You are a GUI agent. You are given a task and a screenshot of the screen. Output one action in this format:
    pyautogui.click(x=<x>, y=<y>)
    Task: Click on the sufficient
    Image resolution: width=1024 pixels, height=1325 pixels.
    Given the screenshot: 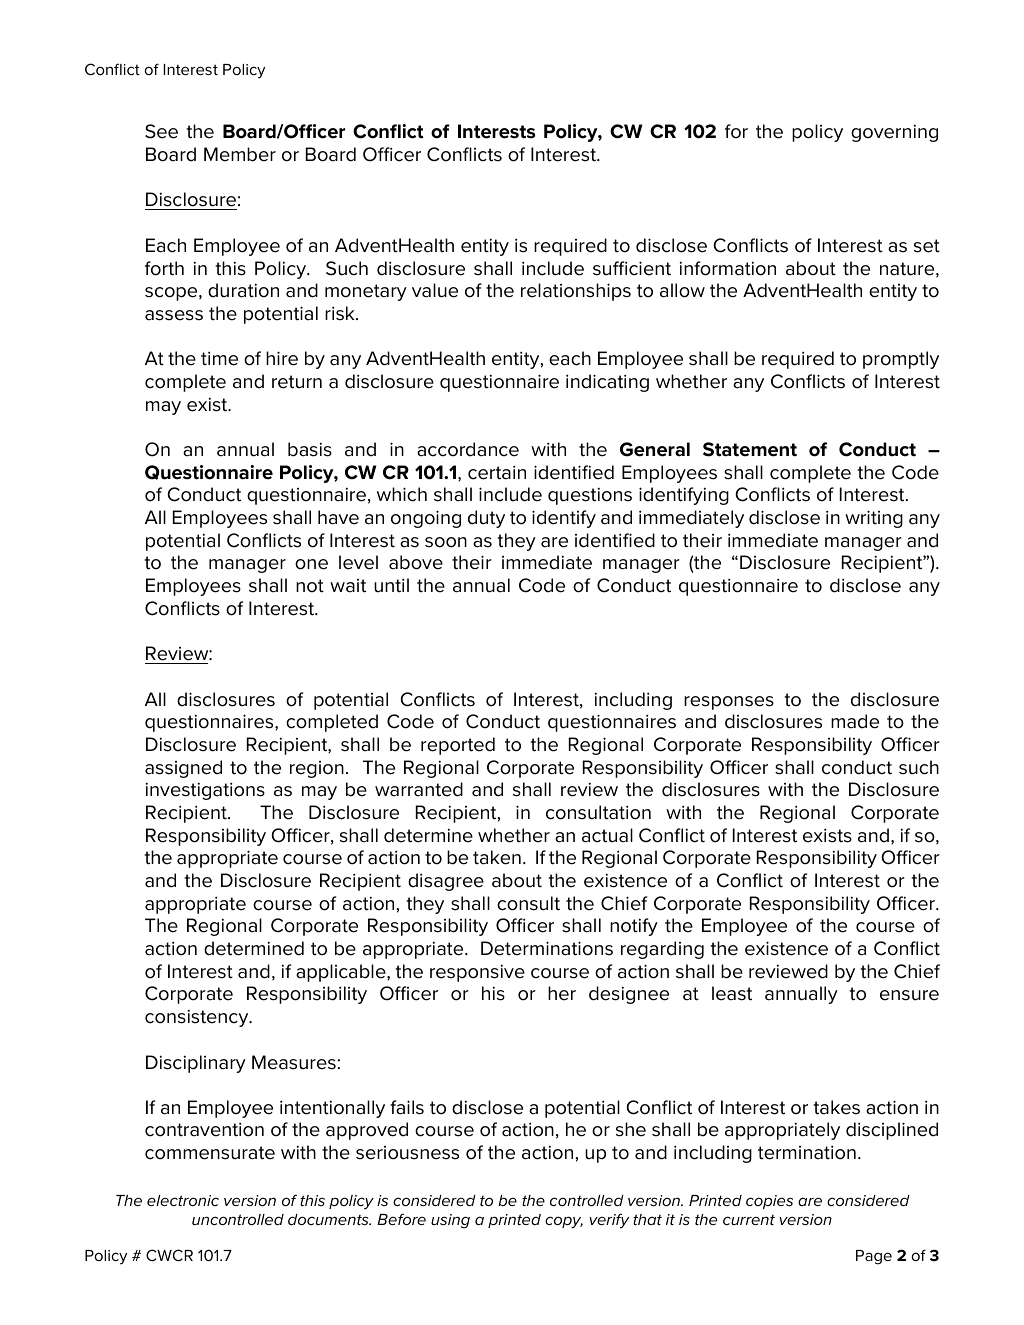 What is the action you would take?
    pyautogui.click(x=632, y=268)
